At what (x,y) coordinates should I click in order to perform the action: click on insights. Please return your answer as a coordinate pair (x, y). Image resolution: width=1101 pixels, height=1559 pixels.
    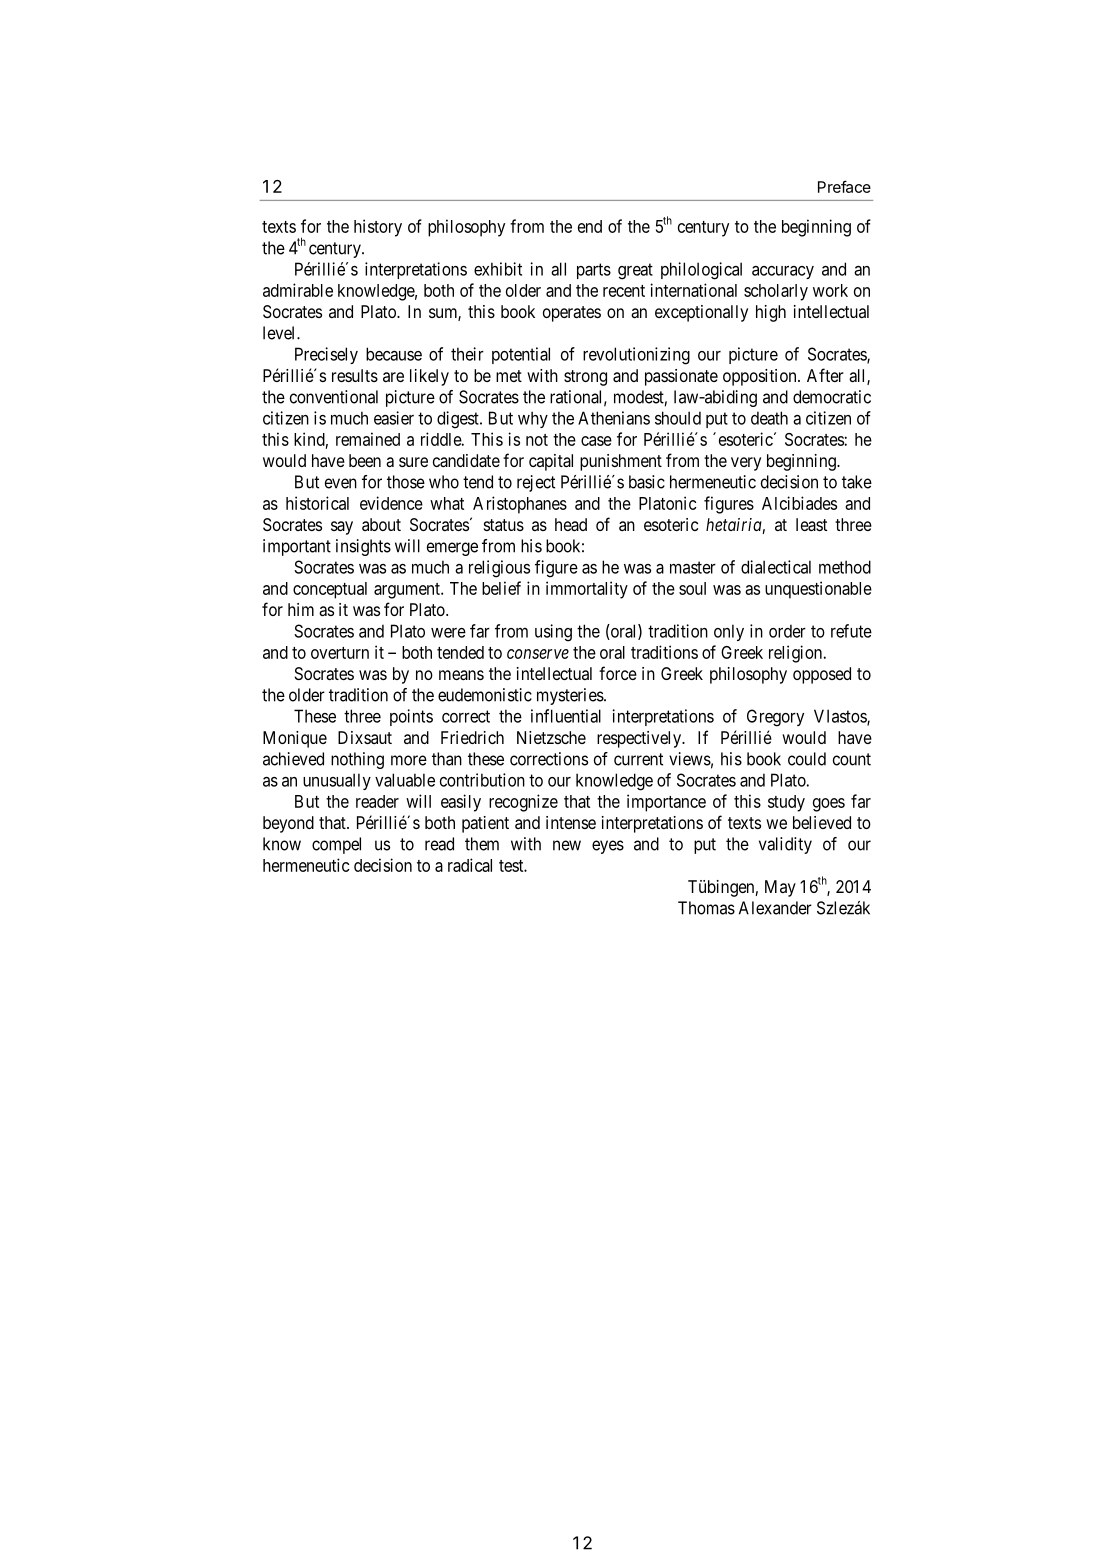
    Looking at the image, I should click on (363, 547).
